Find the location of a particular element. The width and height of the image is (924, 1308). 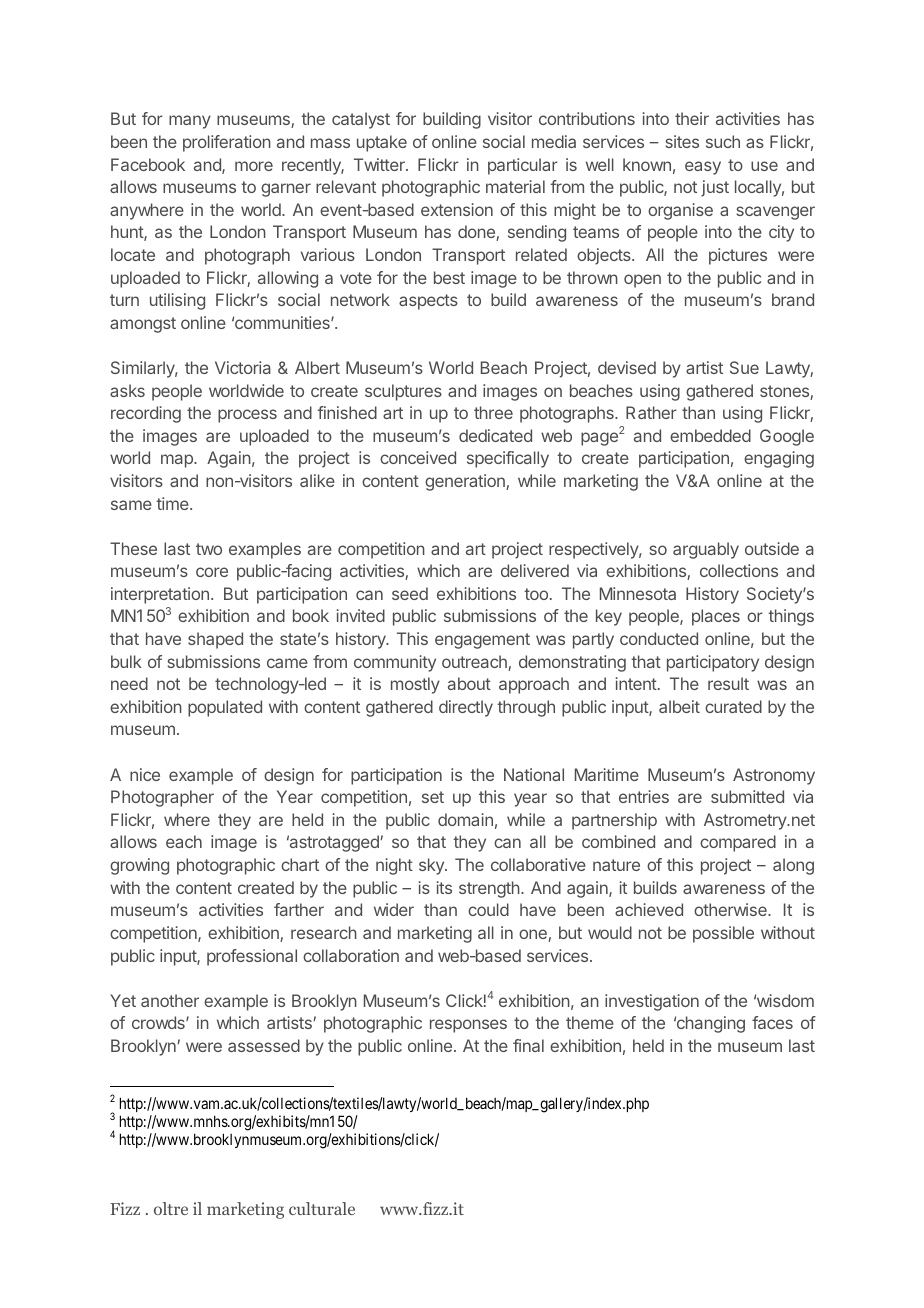

particular is located at coordinates (523, 166).
